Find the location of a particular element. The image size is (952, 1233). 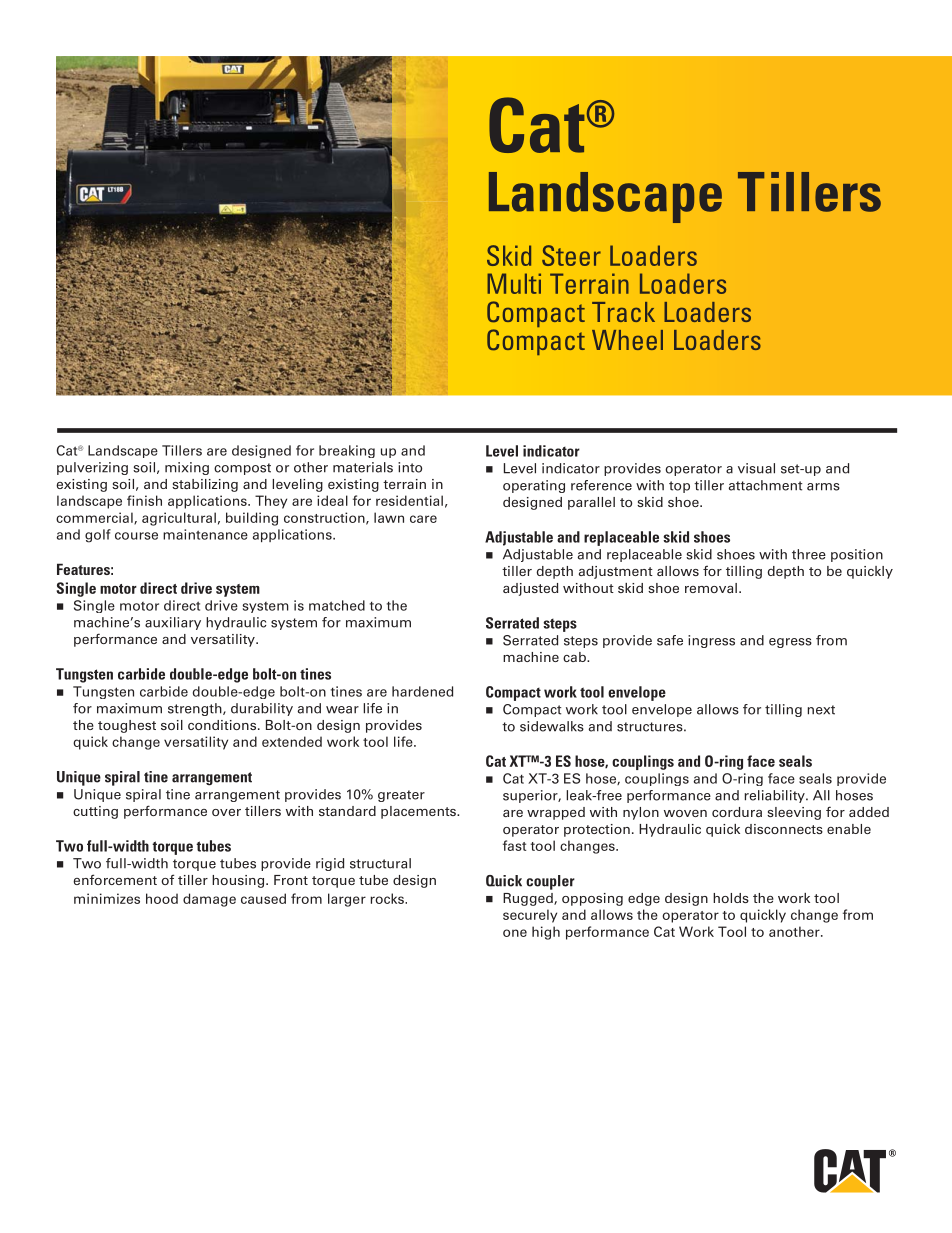

Track is located at coordinates (623, 312).
